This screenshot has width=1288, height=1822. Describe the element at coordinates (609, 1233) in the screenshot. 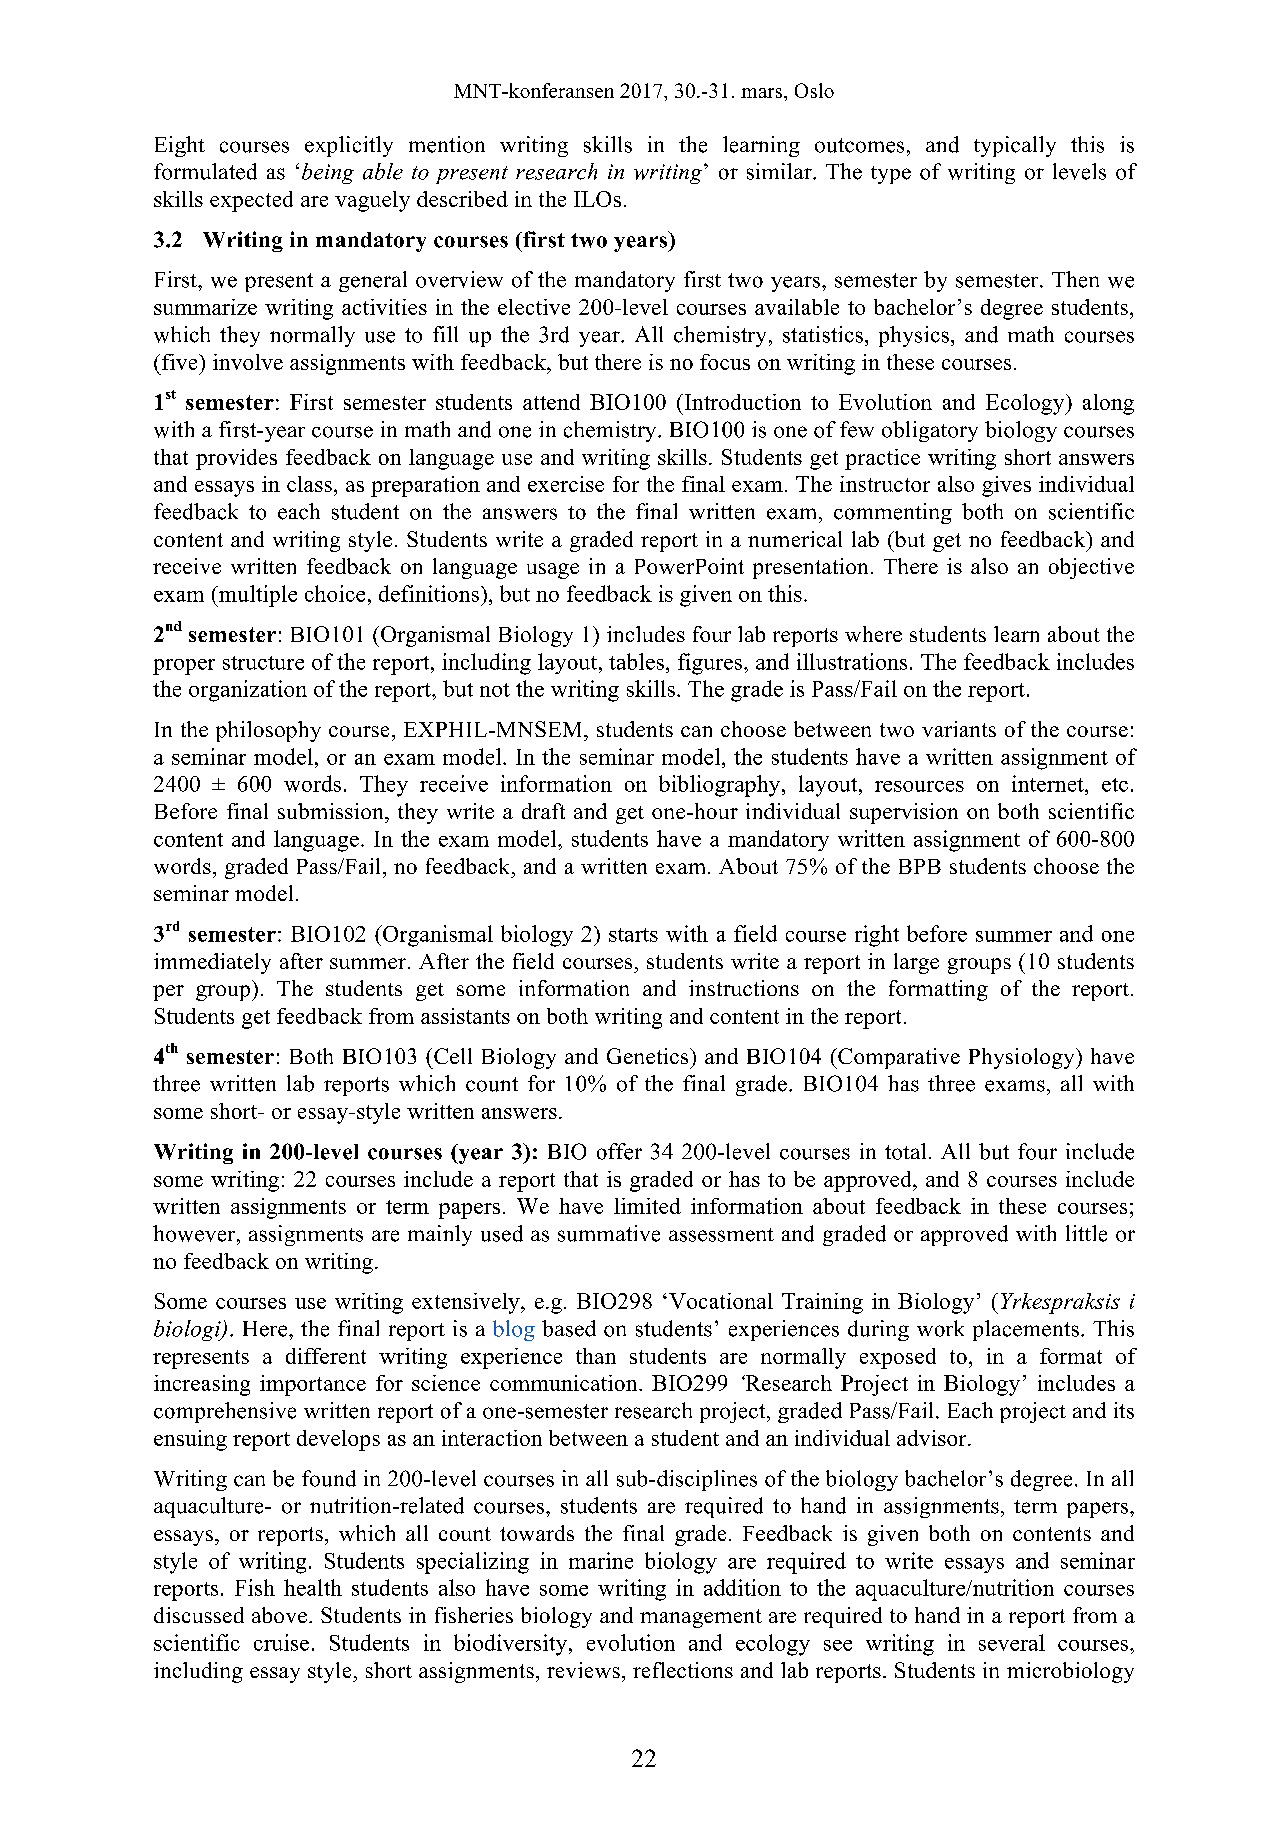

I see `summative` at that location.
